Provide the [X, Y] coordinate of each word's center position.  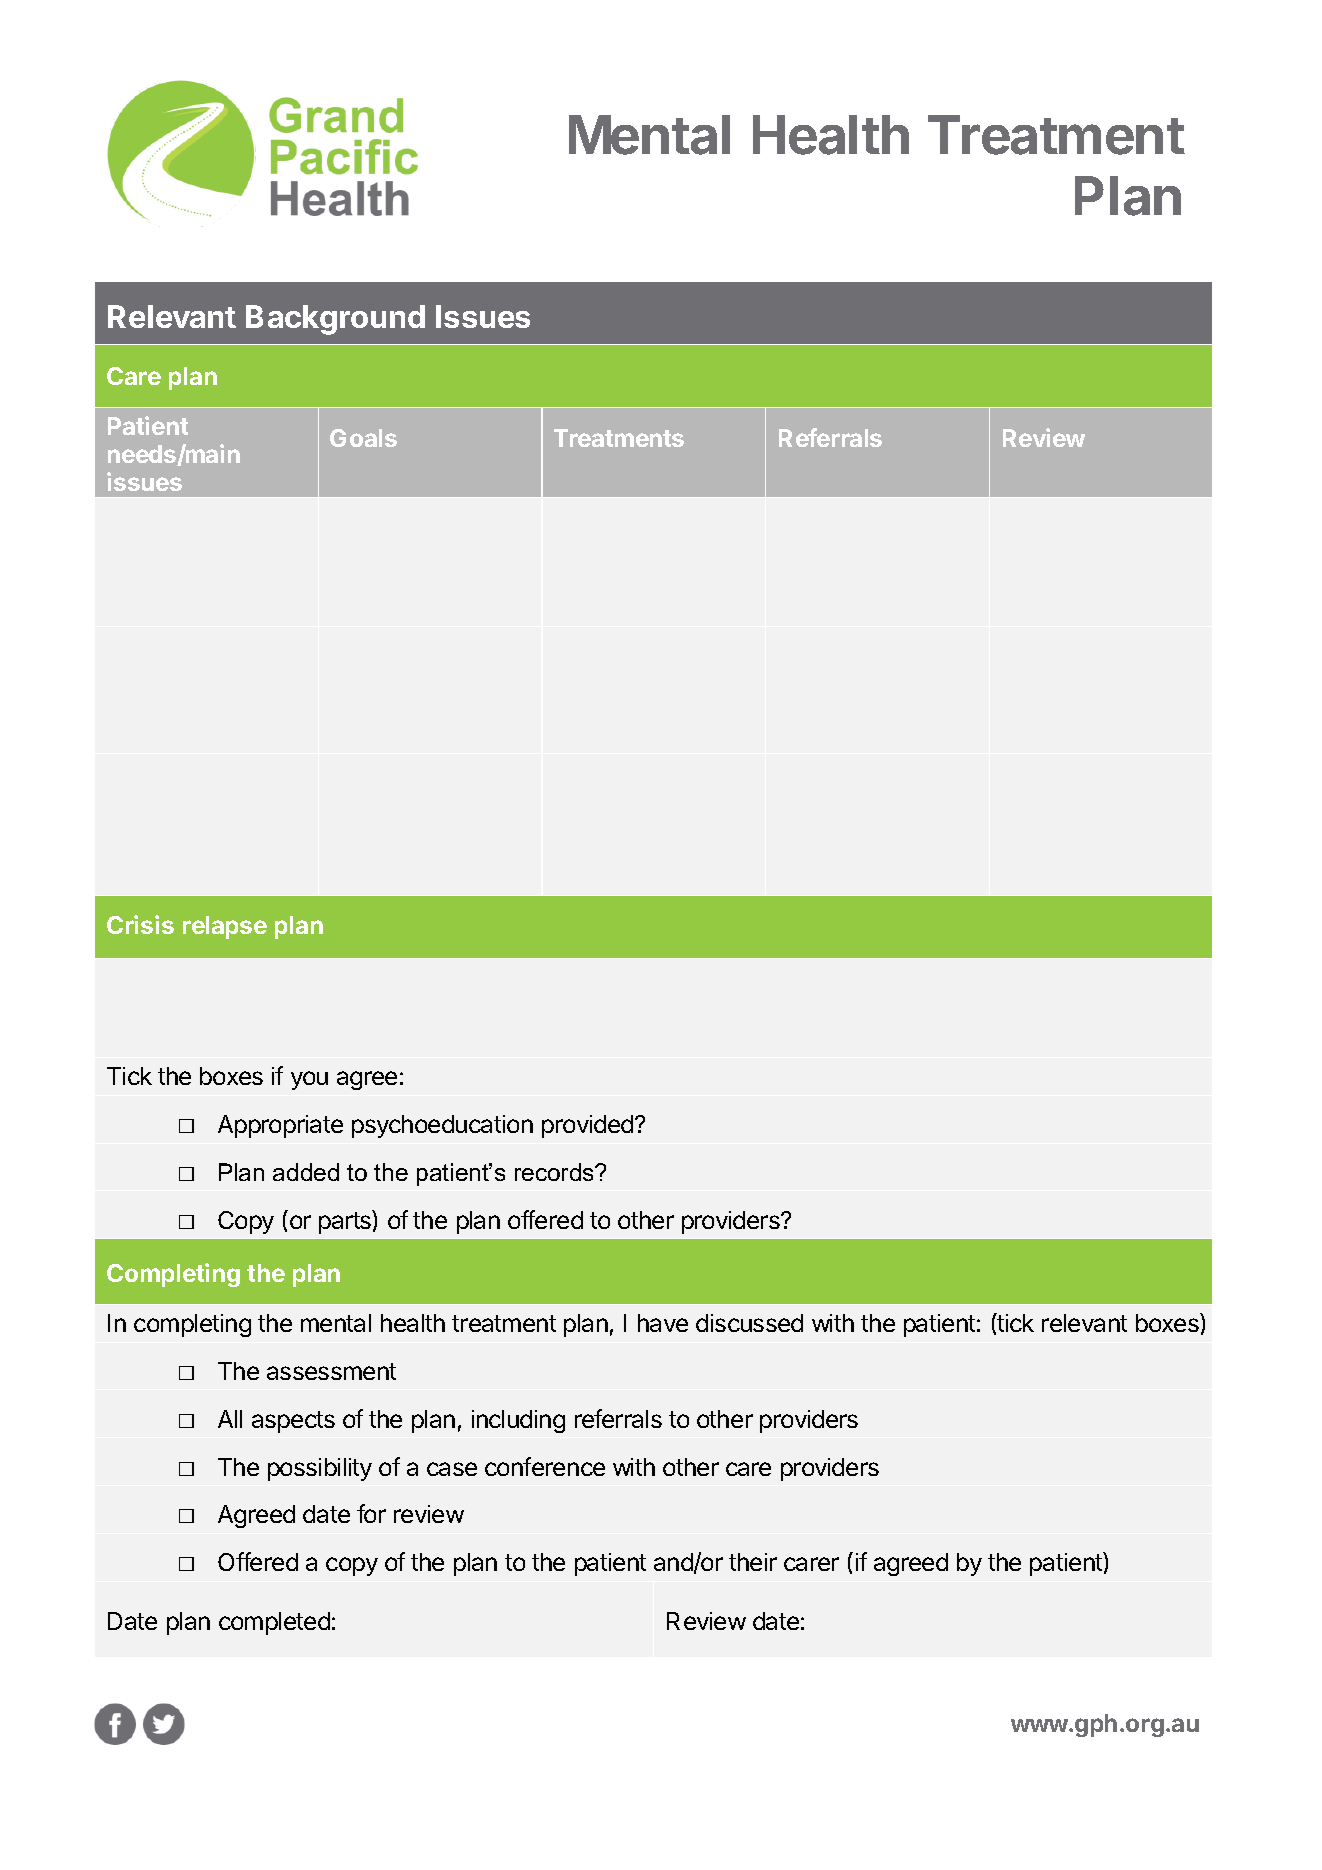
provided [587, 1126]
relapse [225, 927]
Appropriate [280, 1126]
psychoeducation [442, 1126]
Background [335, 320]
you [309, 1080]
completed [274, 1623]
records [555, 1172]
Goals [363, 438]
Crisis [140, 924]
